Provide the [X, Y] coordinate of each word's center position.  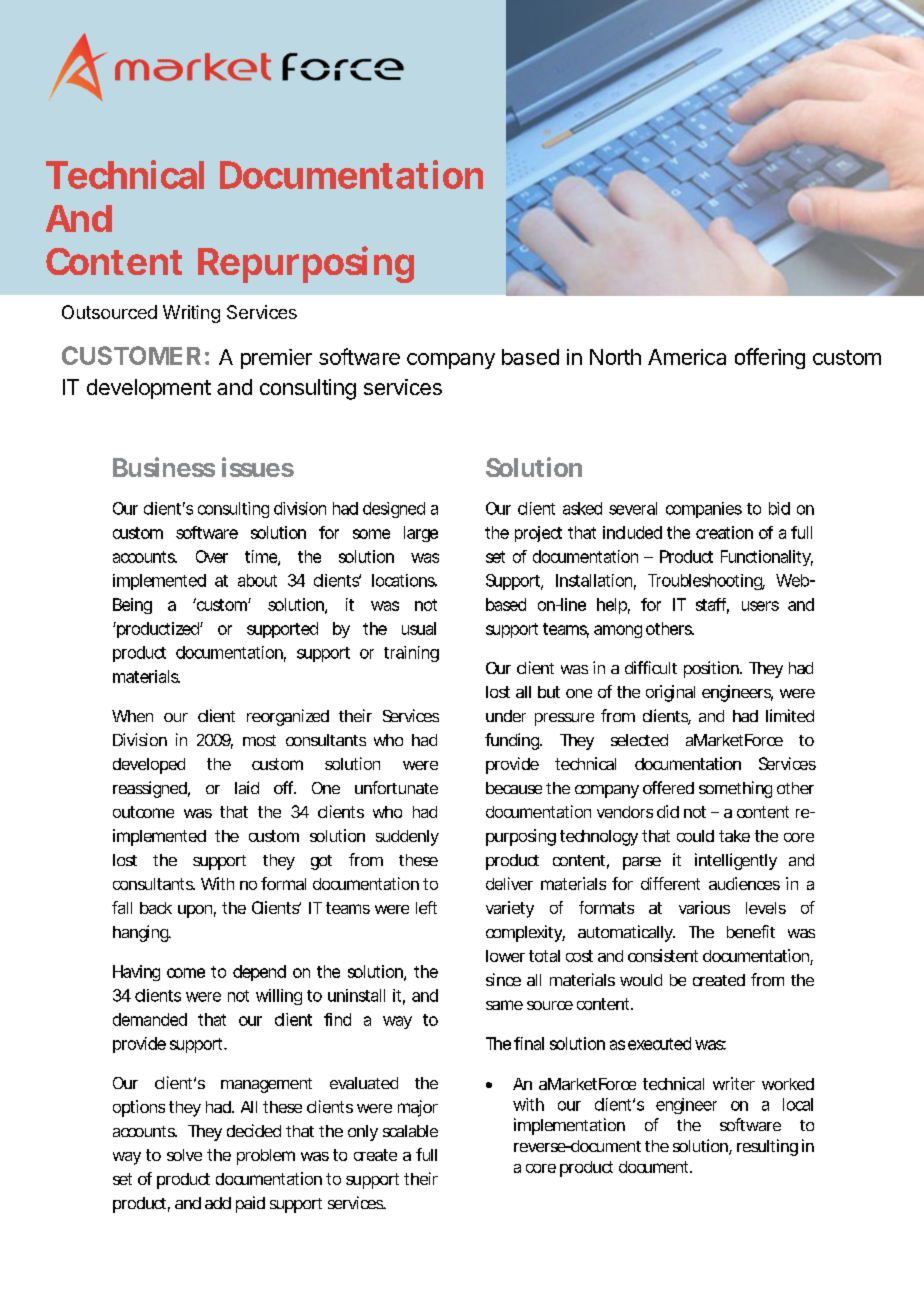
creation [724, 532]
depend [259, 973]
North [615, 357]
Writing [191, 314]
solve [184, 1155]
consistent [663, 955]
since [503, 979]
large [421, 534]
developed [149, 766]
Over [212, 556]
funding [513, 741]
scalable [410, 1131]
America [687, 357]
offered [668, 787]
